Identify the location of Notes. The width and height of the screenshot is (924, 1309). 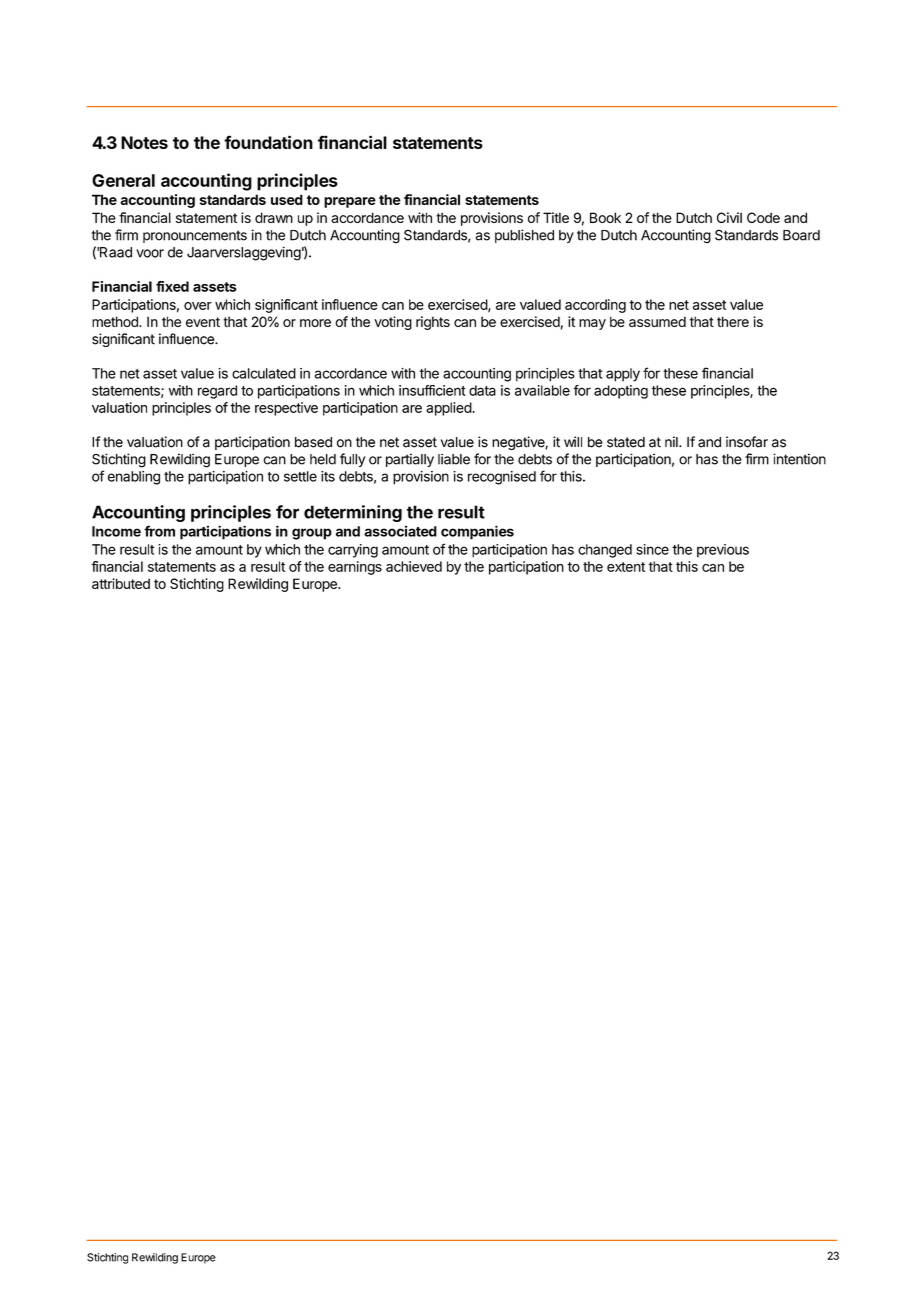
(144, 142).
